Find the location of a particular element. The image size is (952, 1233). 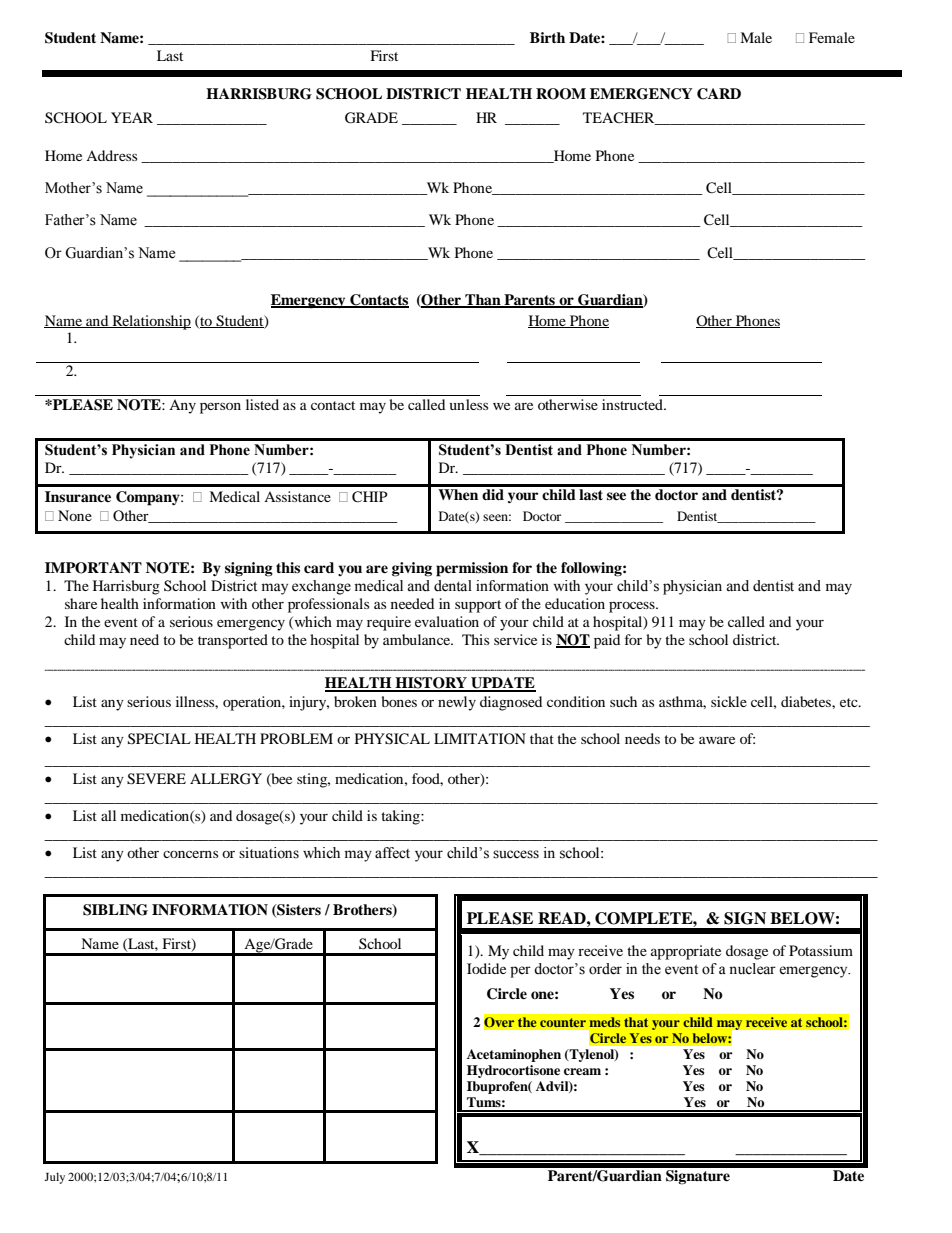

YEAR is located at coordinates (132, 117).
